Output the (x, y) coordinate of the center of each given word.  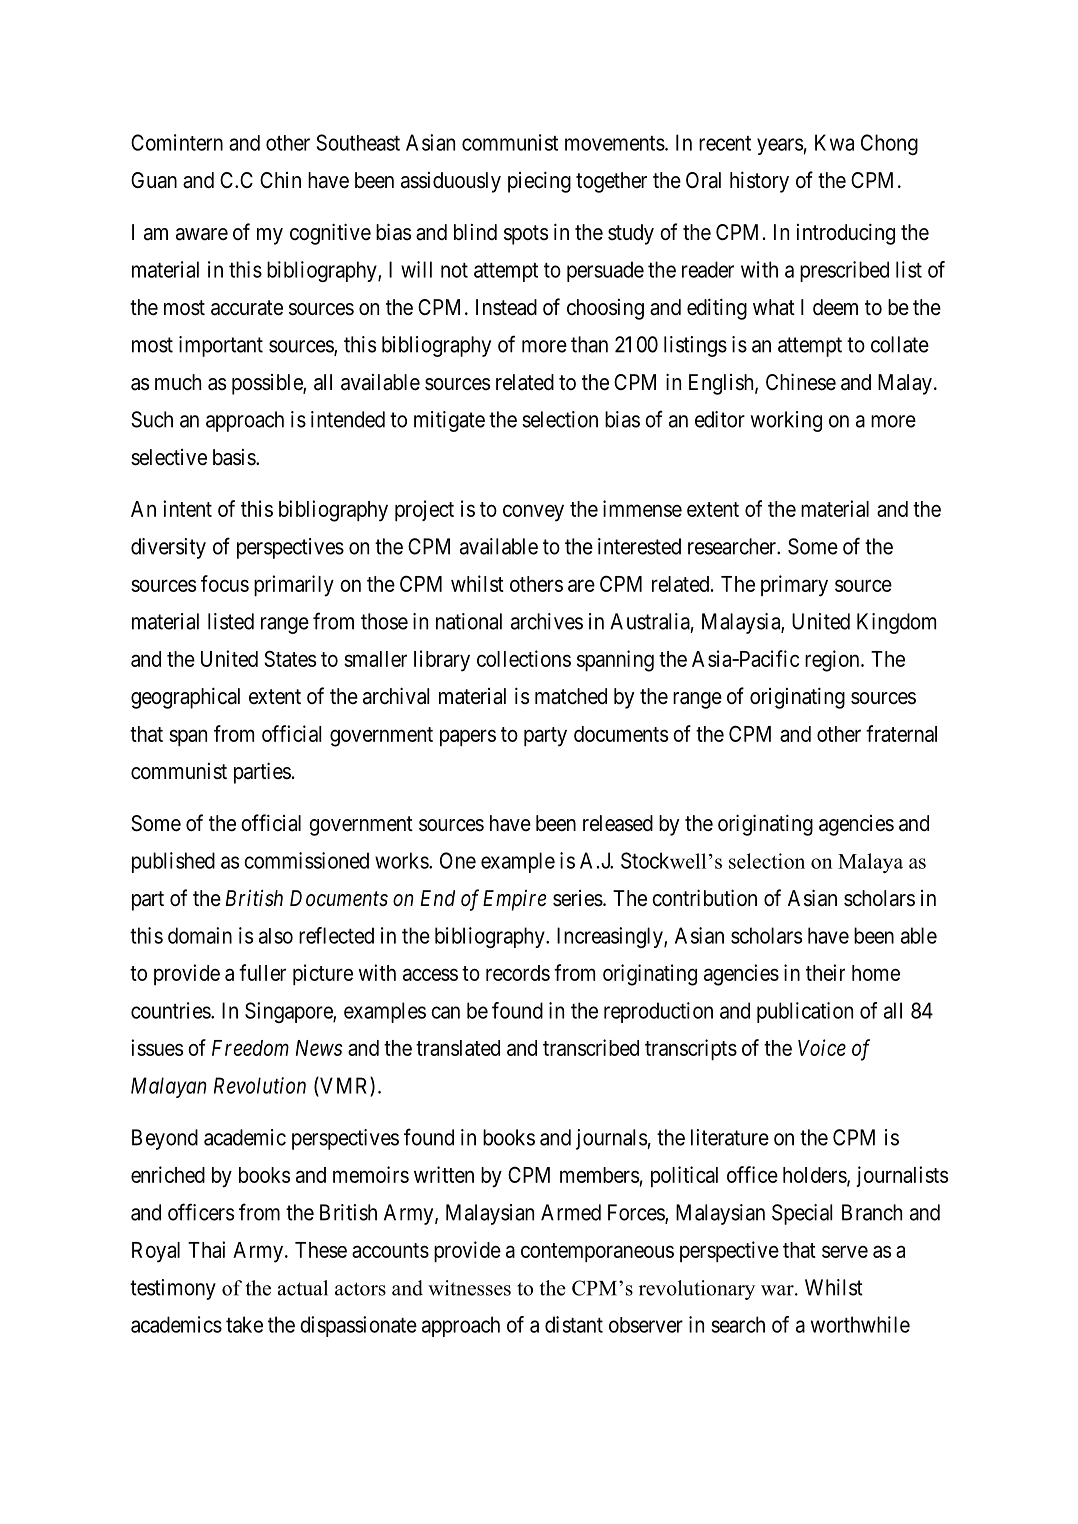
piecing (539, 182)
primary (794, 586)
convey (533, 513)
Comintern (177, 142)
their (825, 972)
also (276, 936)
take (244, 1324)
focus (225, 583)
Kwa (834, 142)
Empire (514, 900)
